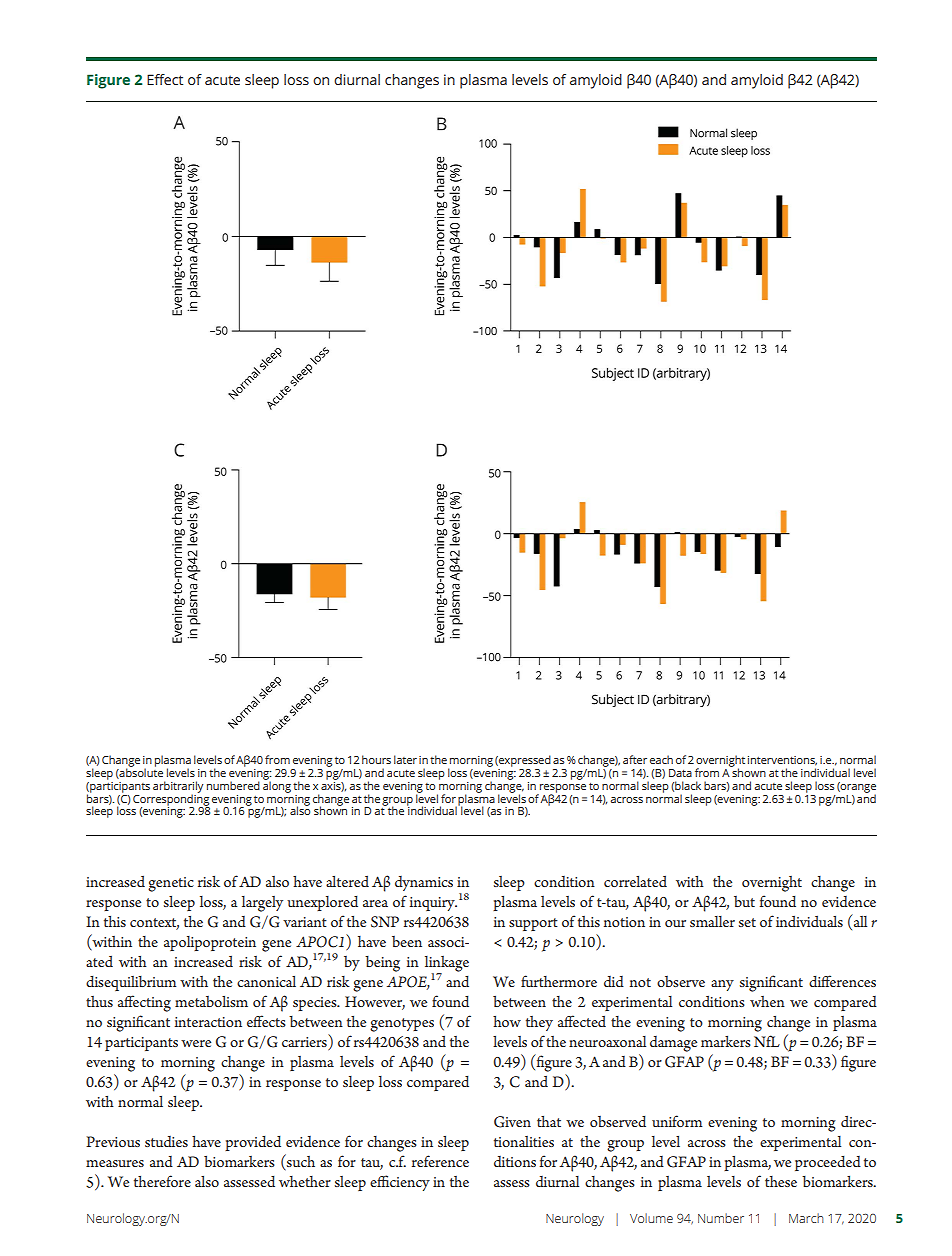 Image resolution: width=952 pixels, height=1256 pixels. Describe the element at coordinates (405, 759) in the document. I see `later` at that location.
